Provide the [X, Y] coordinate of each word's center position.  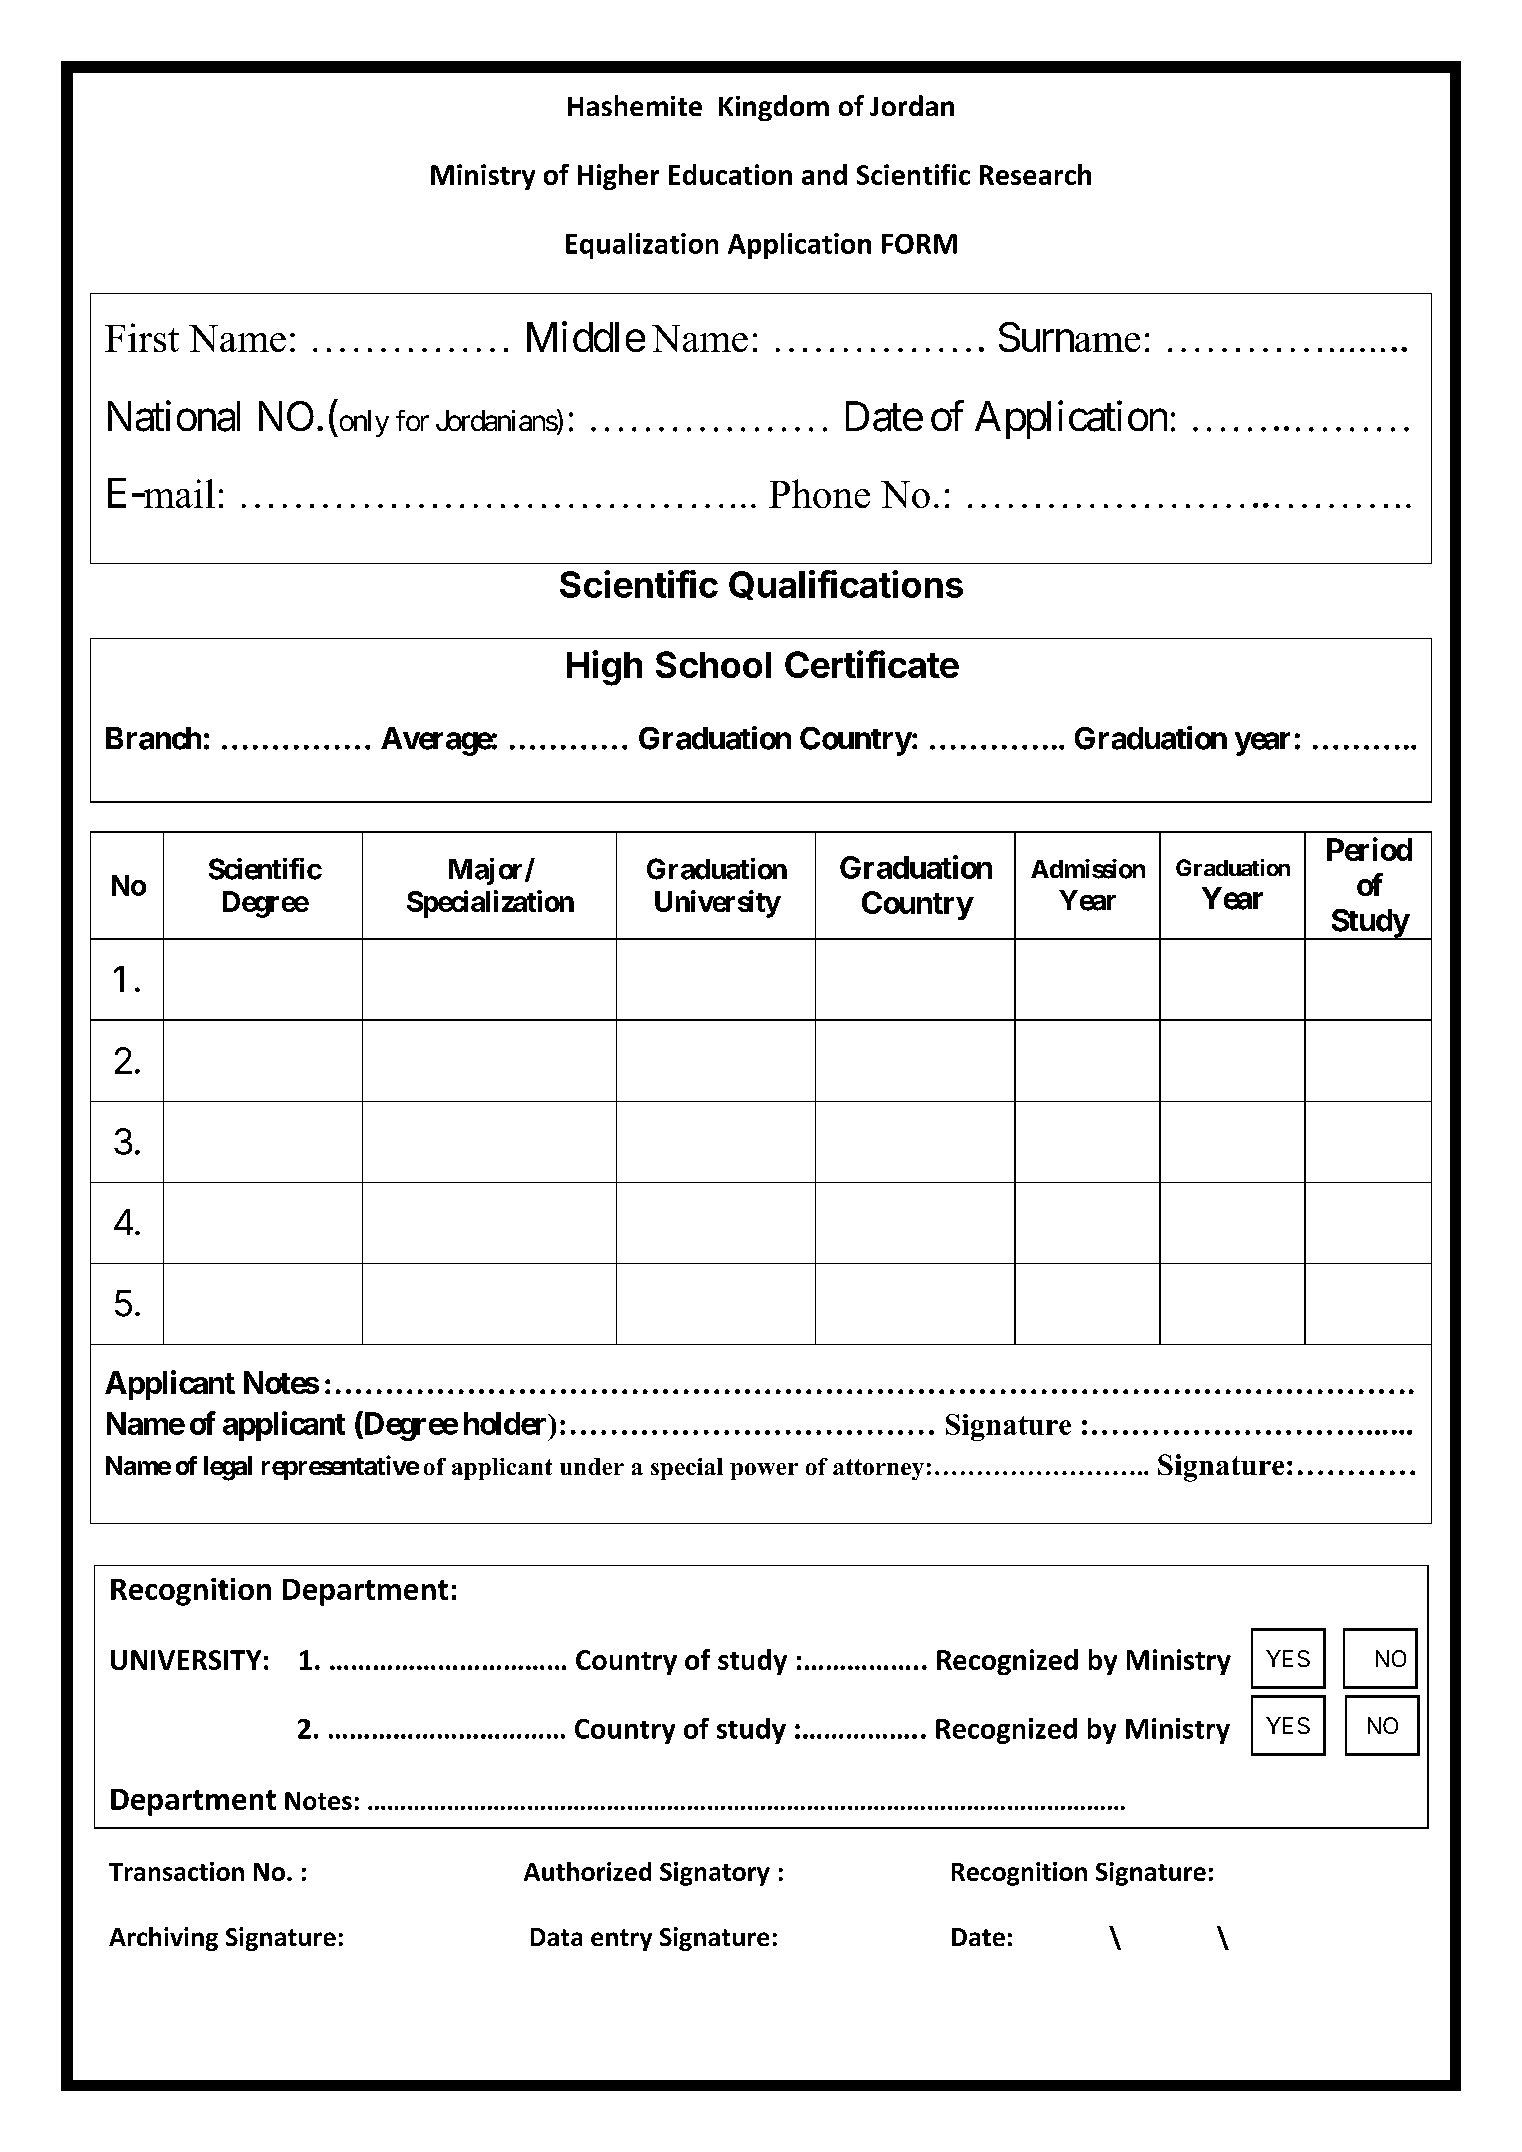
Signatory [715, 1874]
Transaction [176, 1871]
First [142, 337]
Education [730, 174]
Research [1035, 174]
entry [621, 1940]
